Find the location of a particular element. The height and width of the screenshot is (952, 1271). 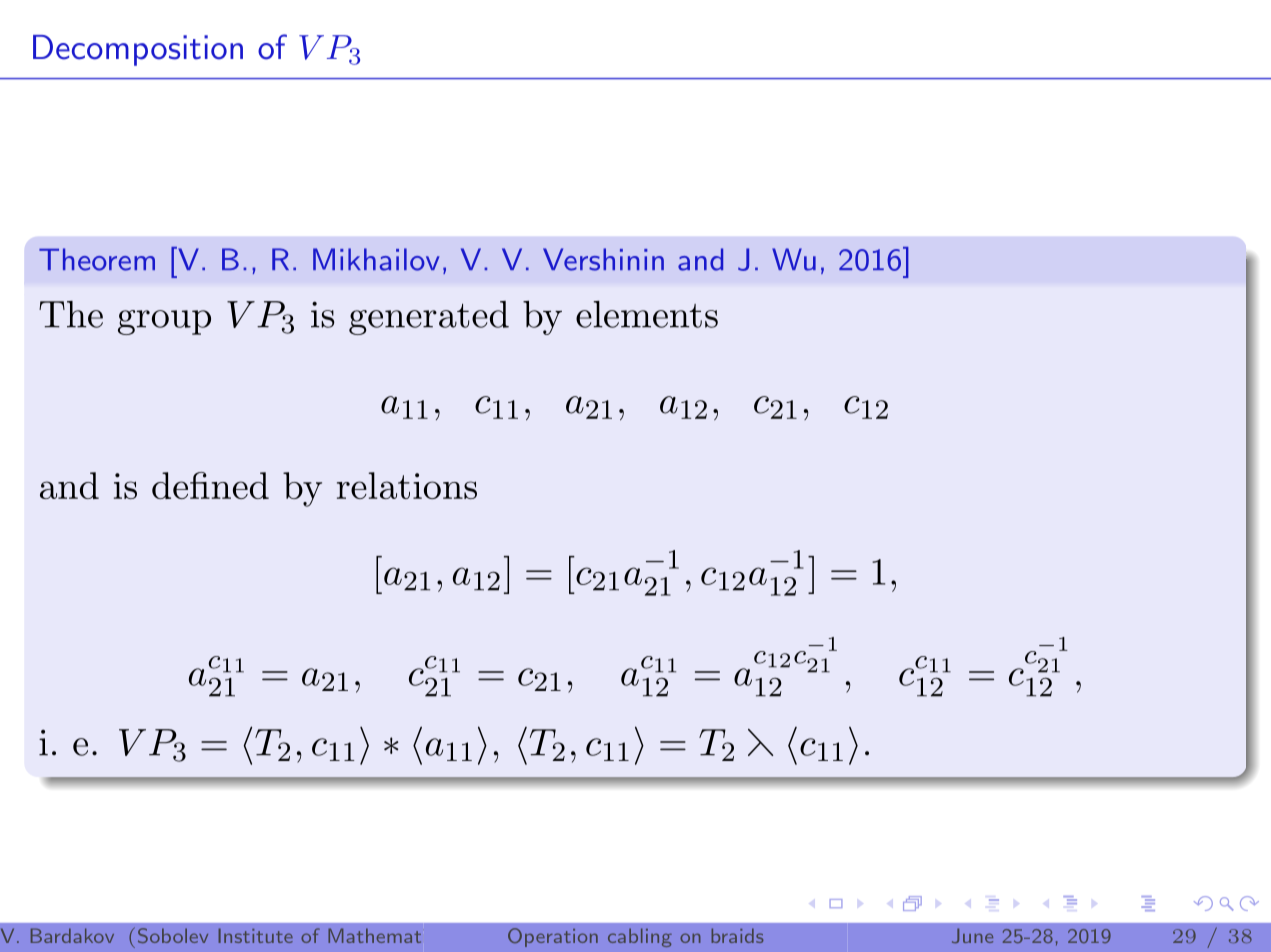

Institute is located at coordinates (255, 935).
